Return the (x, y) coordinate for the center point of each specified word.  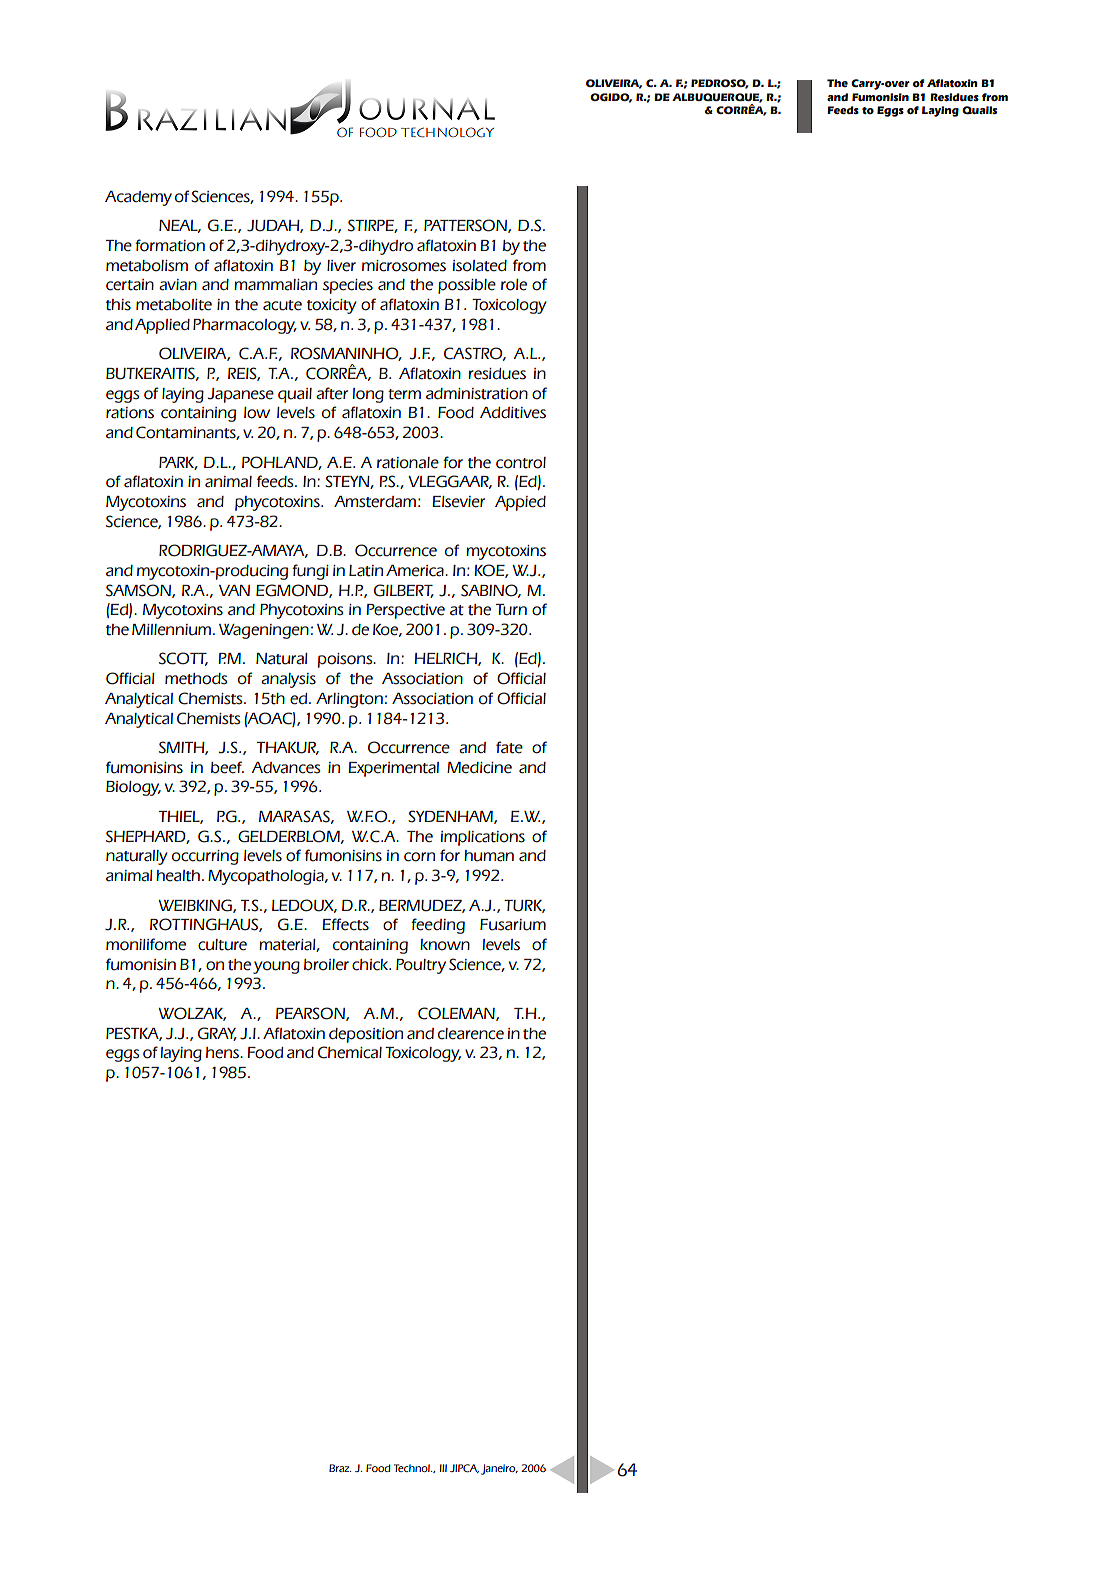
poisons (346, 660)
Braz (340, 1468)
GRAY (217, 1034)
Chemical (350, 1052)
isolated (479, 266)
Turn (511, 610)
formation (170, 245)
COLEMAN (457, 1014)
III (443, 1468)
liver (341, 266)
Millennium (173, 630)
